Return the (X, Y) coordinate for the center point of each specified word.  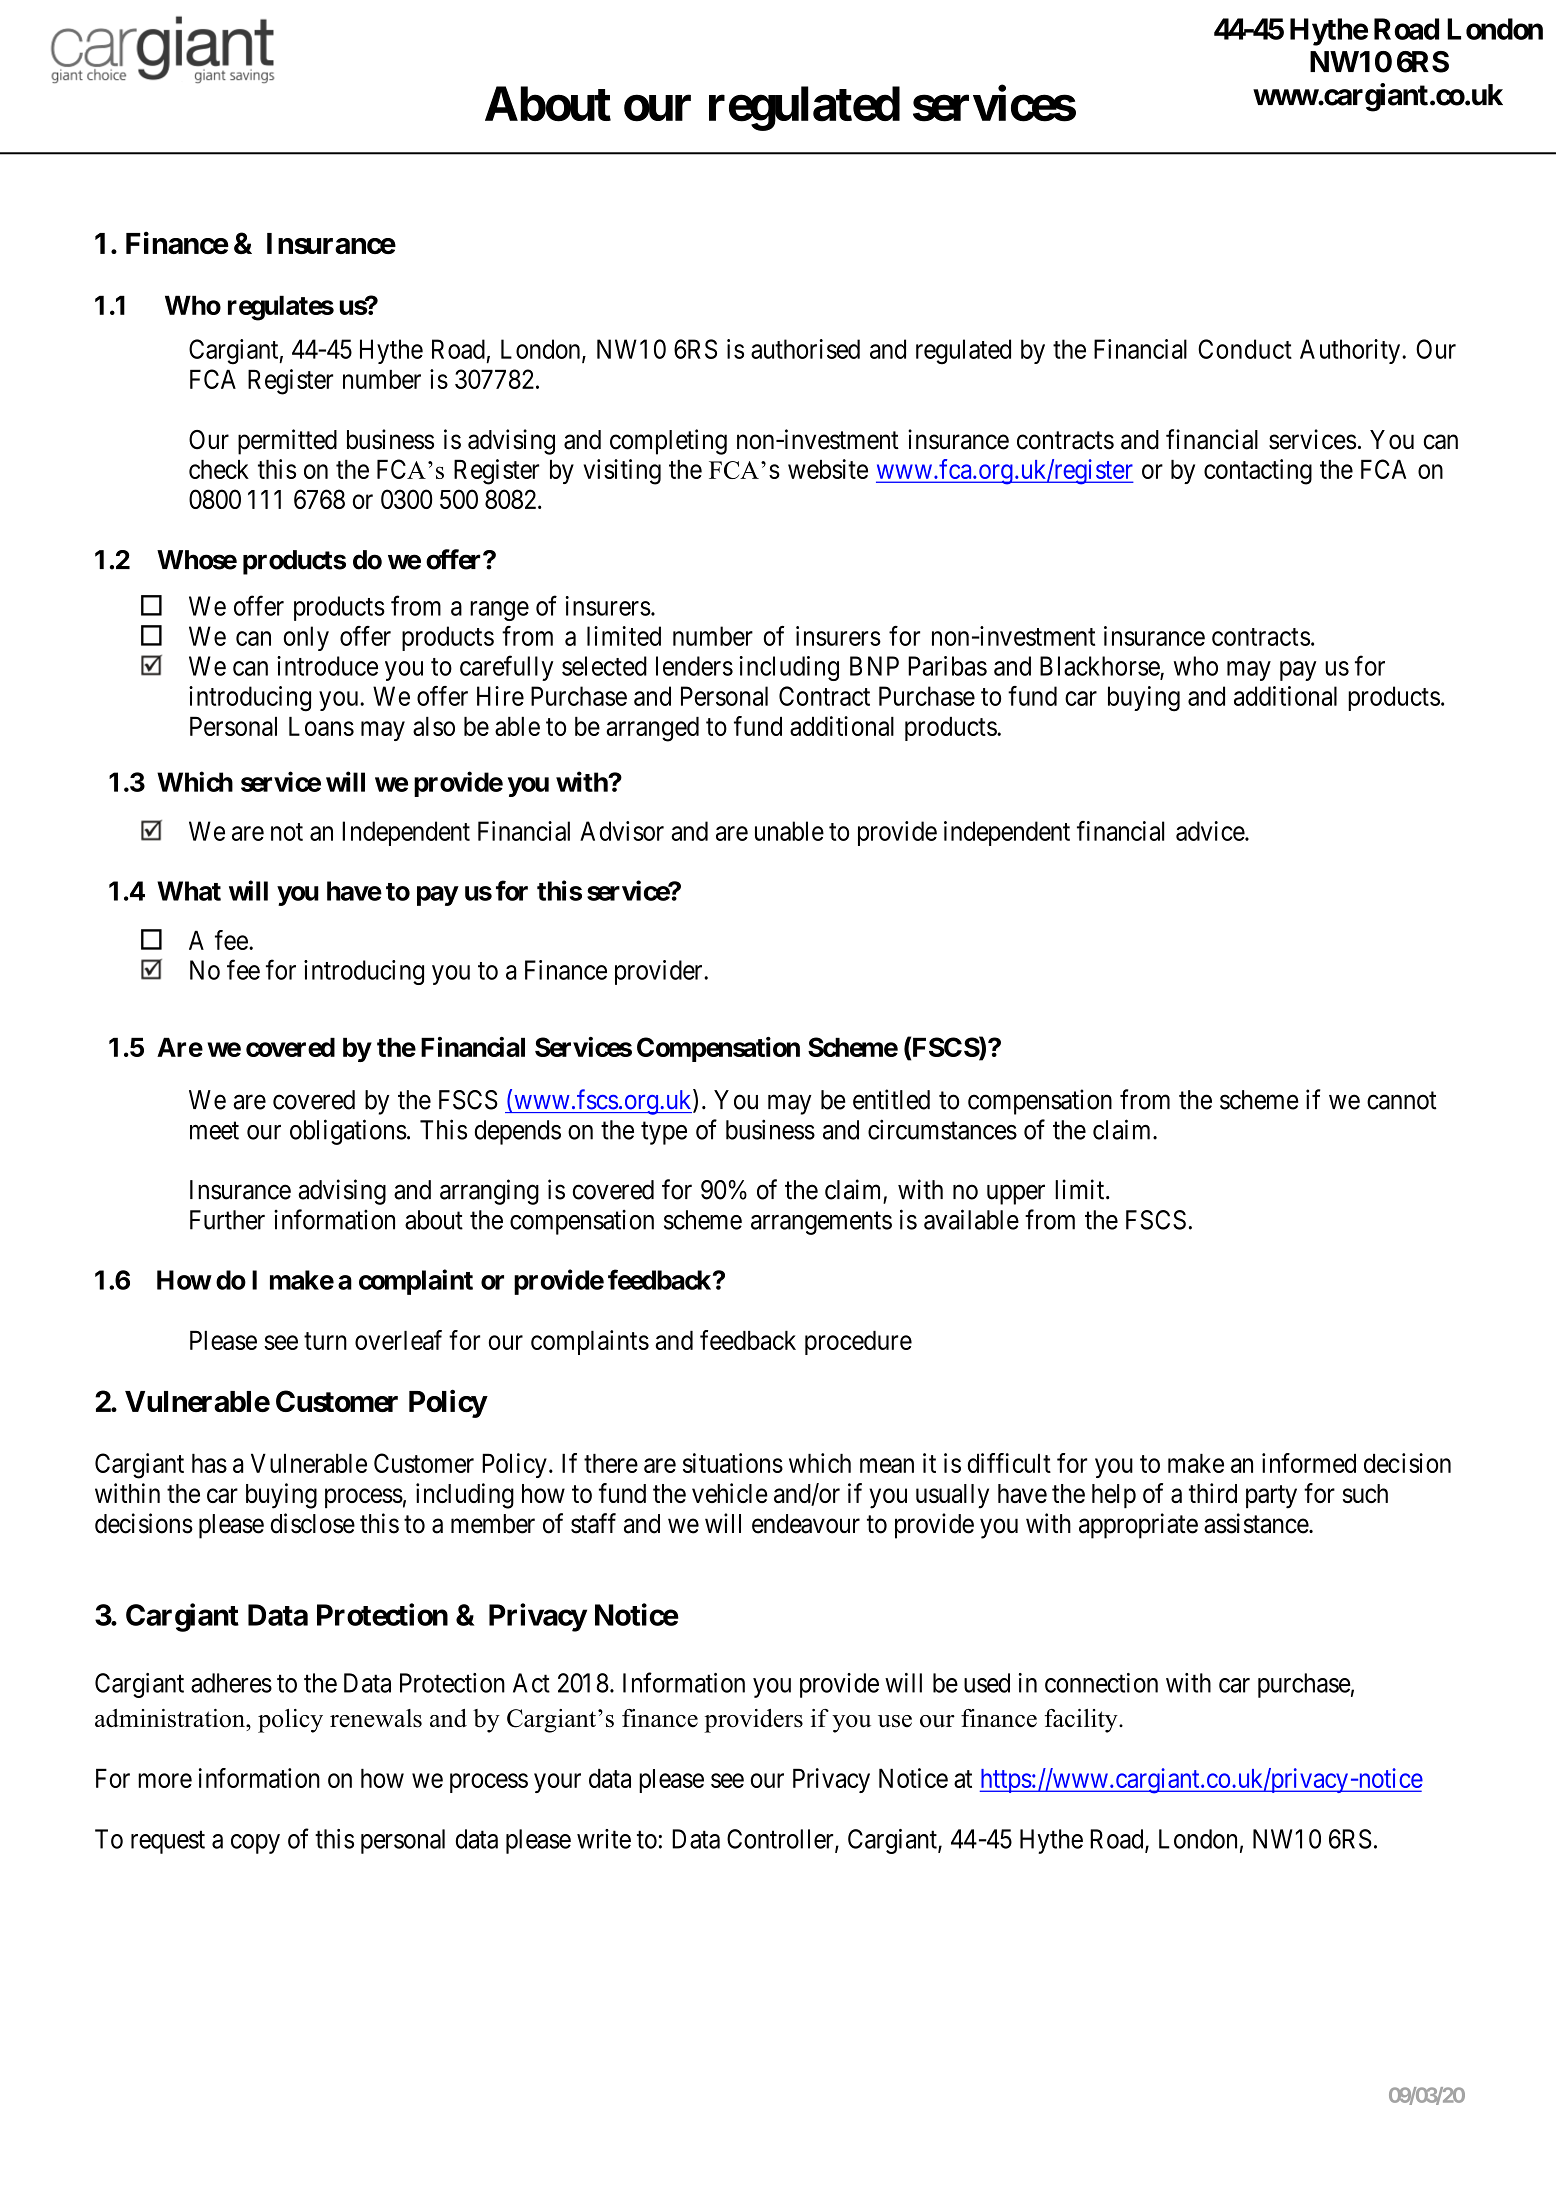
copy (255, 1844)
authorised (805, 349)
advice (1211, 831)
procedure (858, 1342)
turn (325, 1341)
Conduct (1245, 349)
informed (1309, 1463)
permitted (287, 442)
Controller (781, 1840)
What (189, 891)
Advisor (622, 831)
